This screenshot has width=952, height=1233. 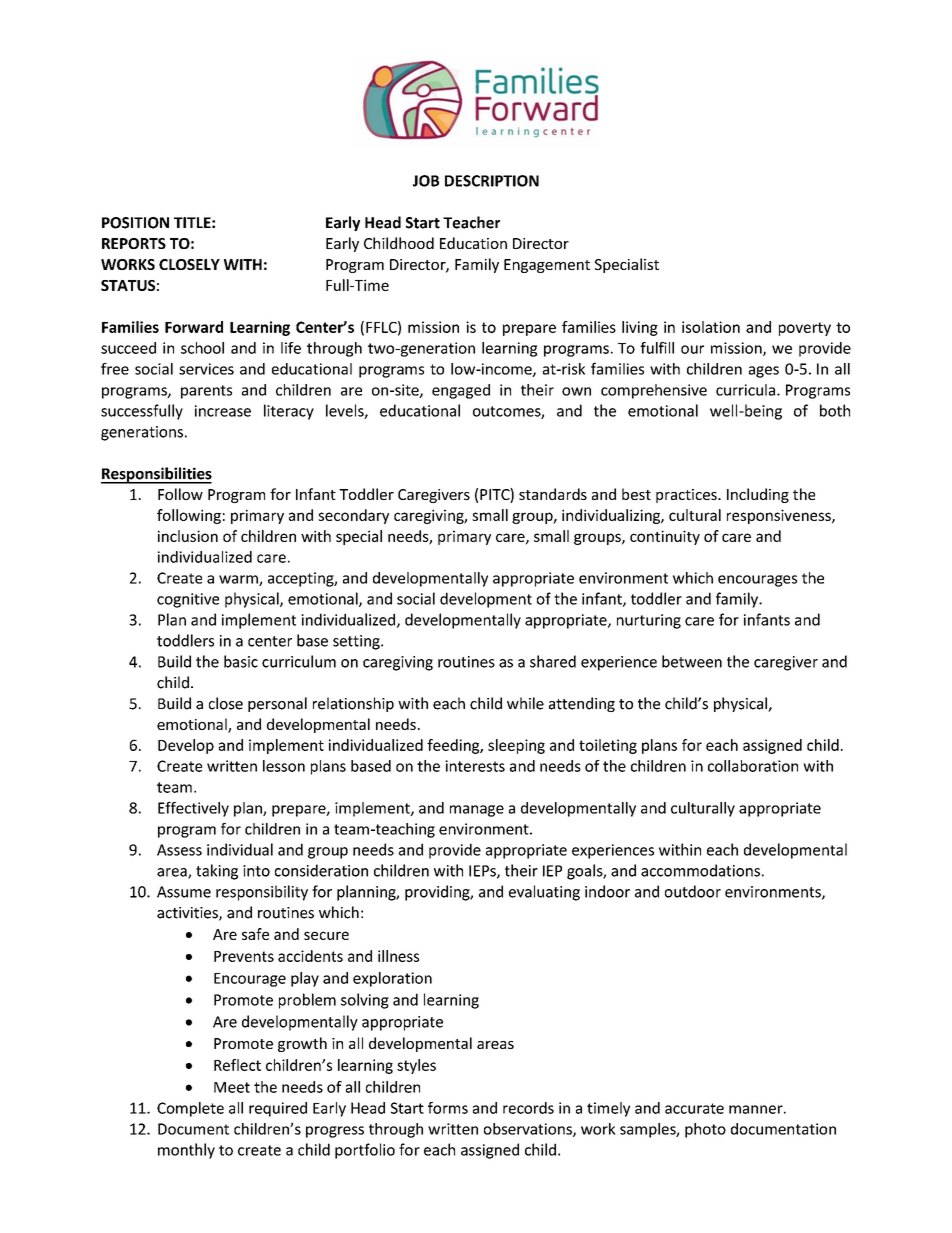 I want to click on POSITION, so click(x=135, y=223).
